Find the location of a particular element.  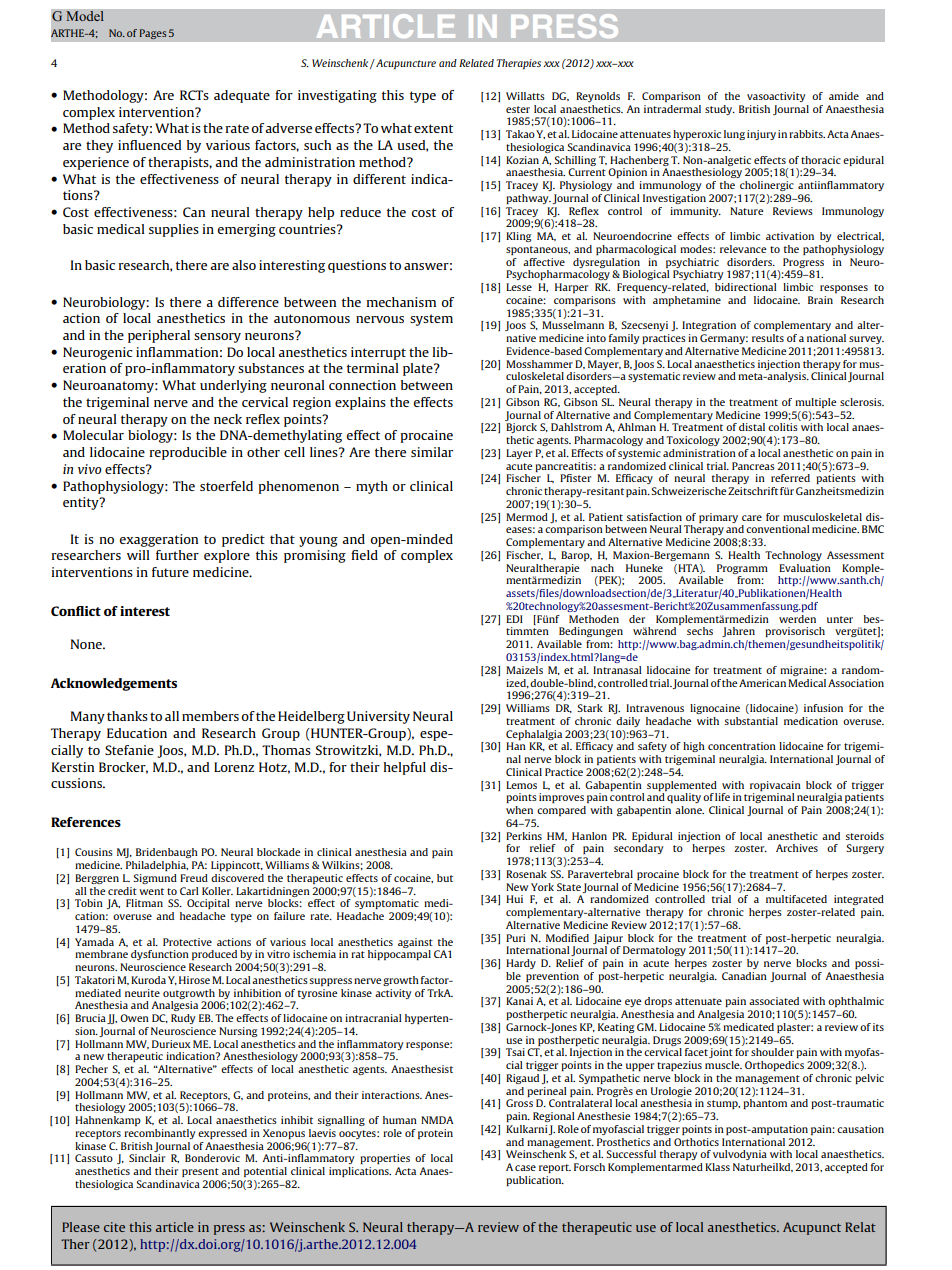

Archives is located at coordinates (797, 848).
